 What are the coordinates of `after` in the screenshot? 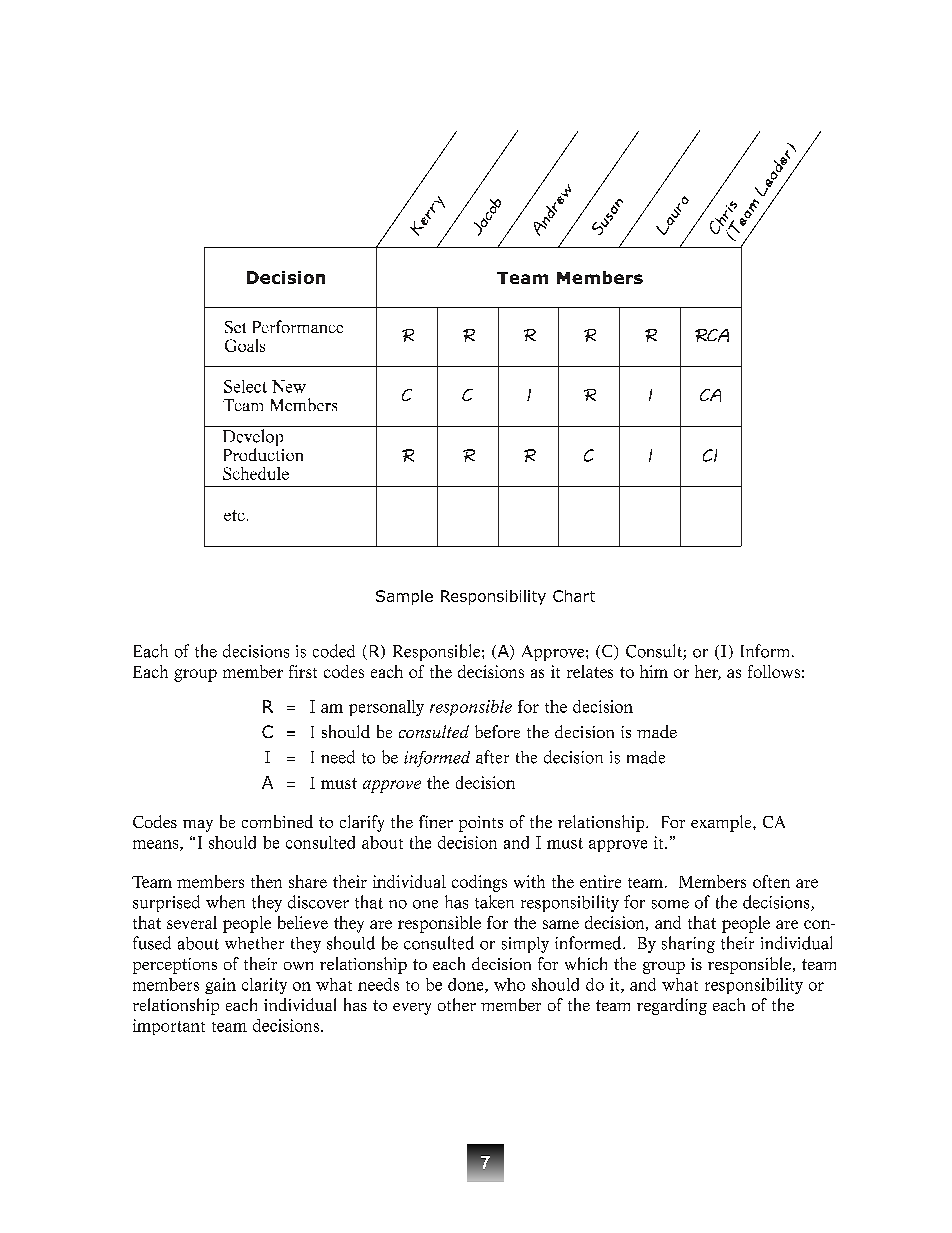 It's located at (492, 757).
